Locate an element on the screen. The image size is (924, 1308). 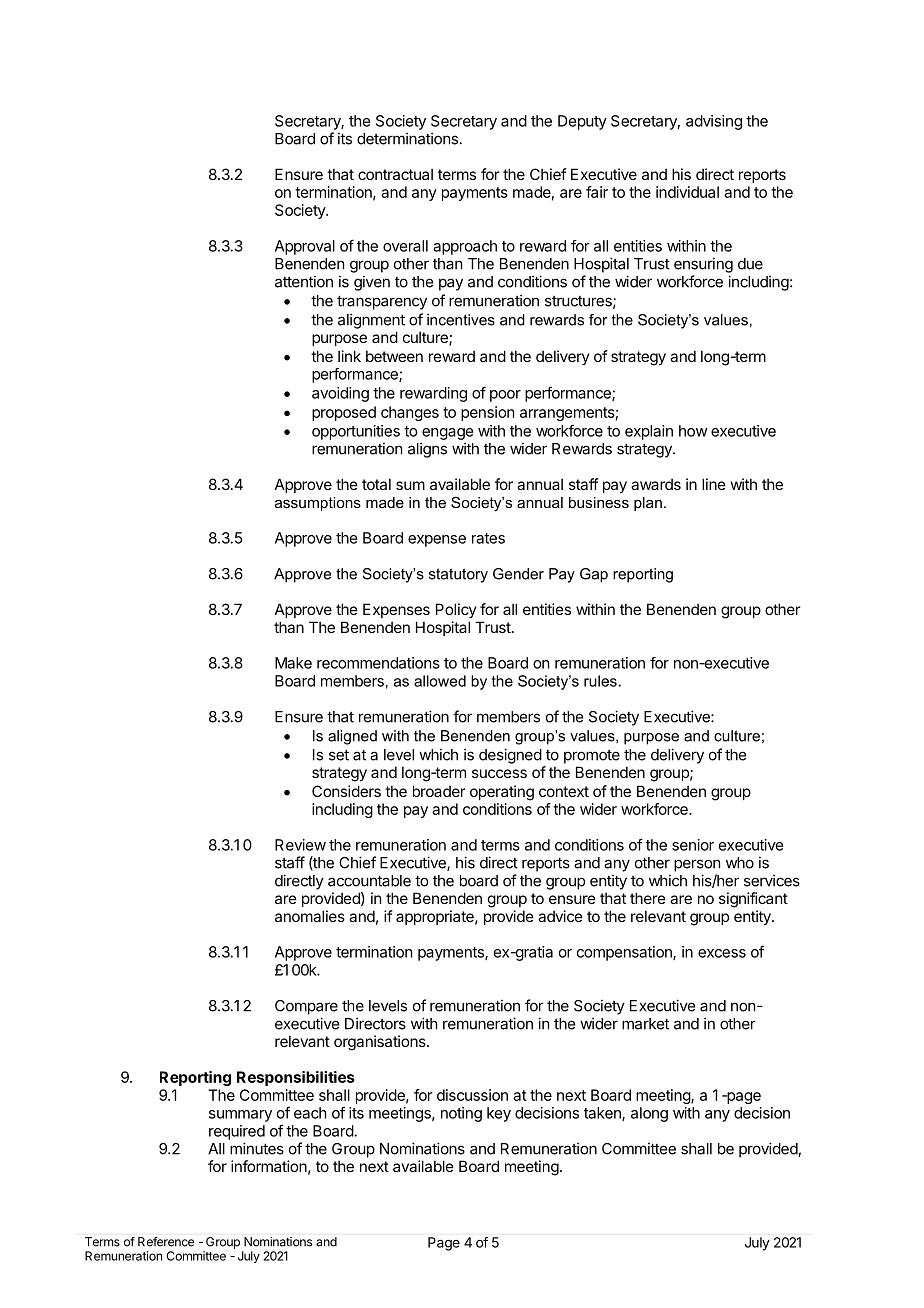
operating is located at coordinates (502, 793).
